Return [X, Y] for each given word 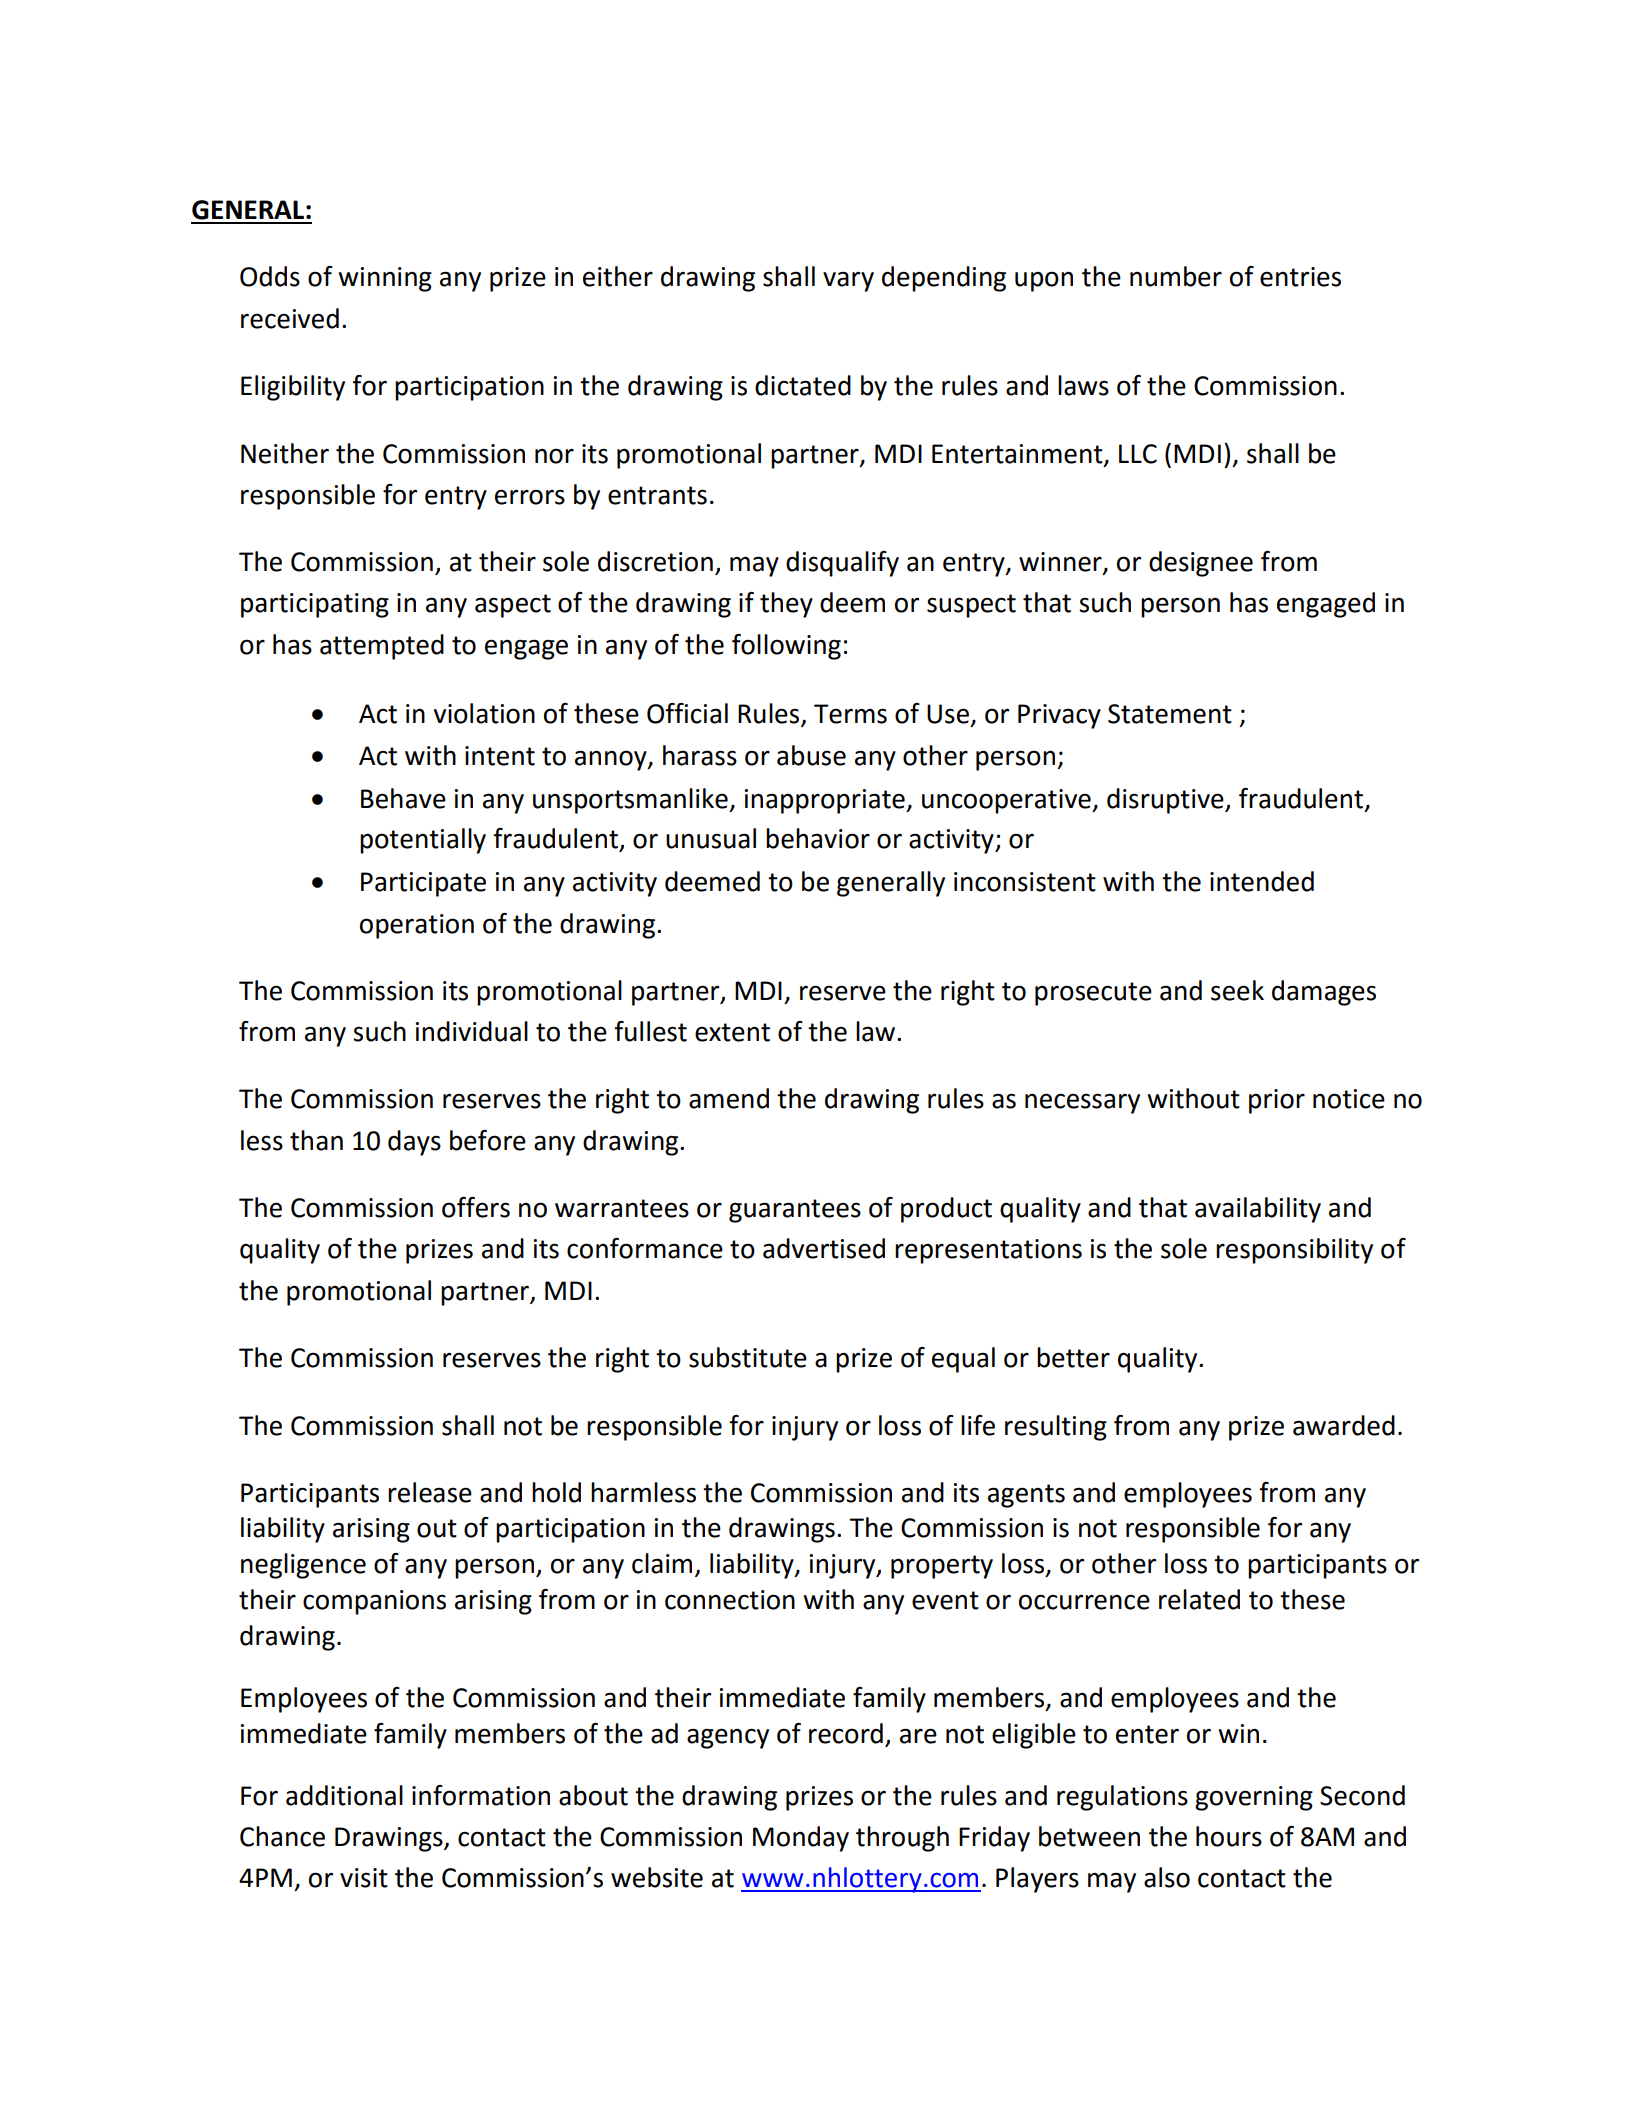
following [786, 647]
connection [730, 1600]
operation [417, 926]
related [1199, 1599]
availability [1258, 1210]
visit [364, 1878]
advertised [824, 1248]
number [1176, 276]
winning [385, 279]
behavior [818, 838]
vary [848, 281]
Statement [1170, 714]
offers [476, 1207]
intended [1262, 881]
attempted [382, 647]
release [430, 1492]
